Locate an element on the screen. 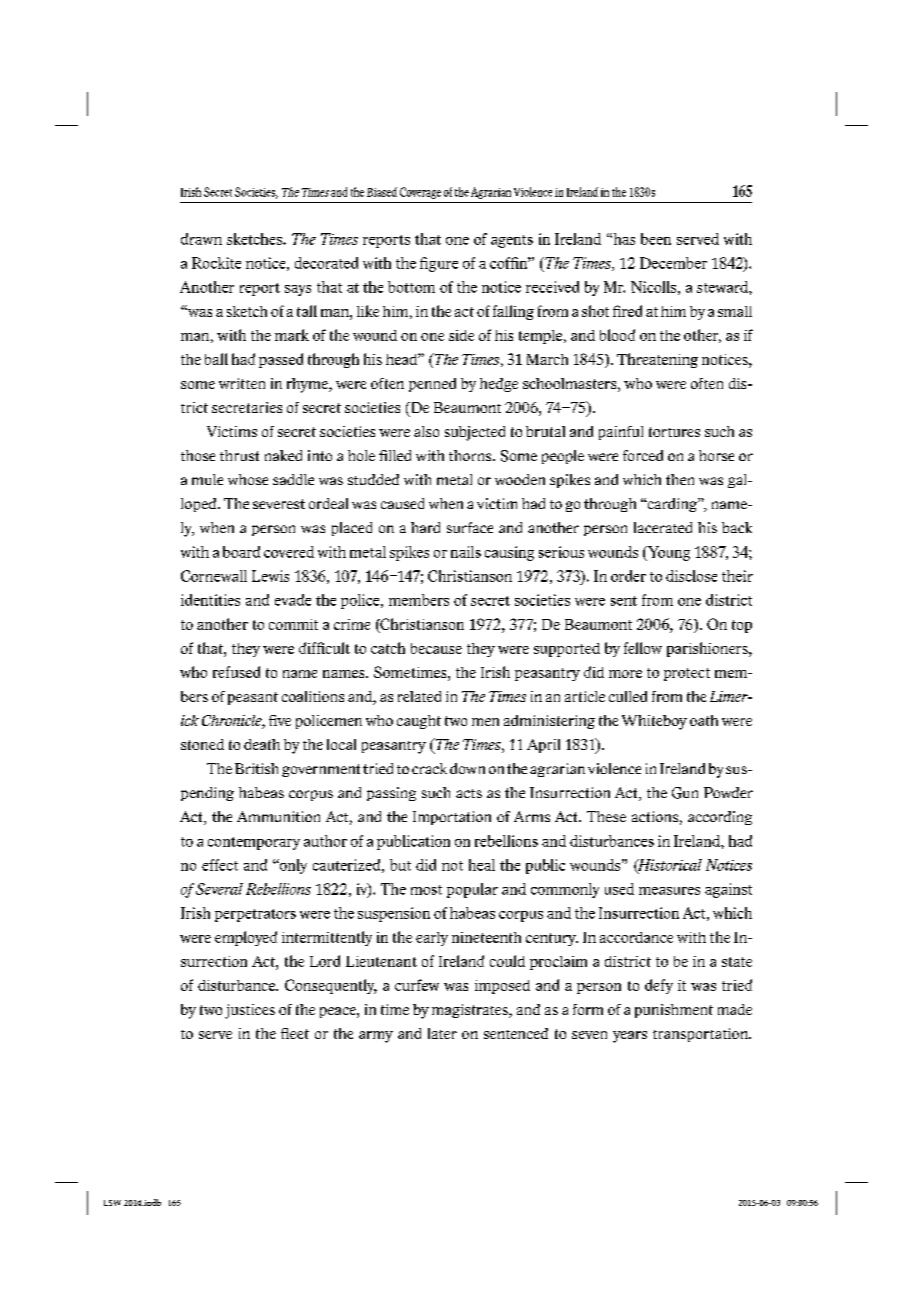  agents is located at coordinates (512, 241).
